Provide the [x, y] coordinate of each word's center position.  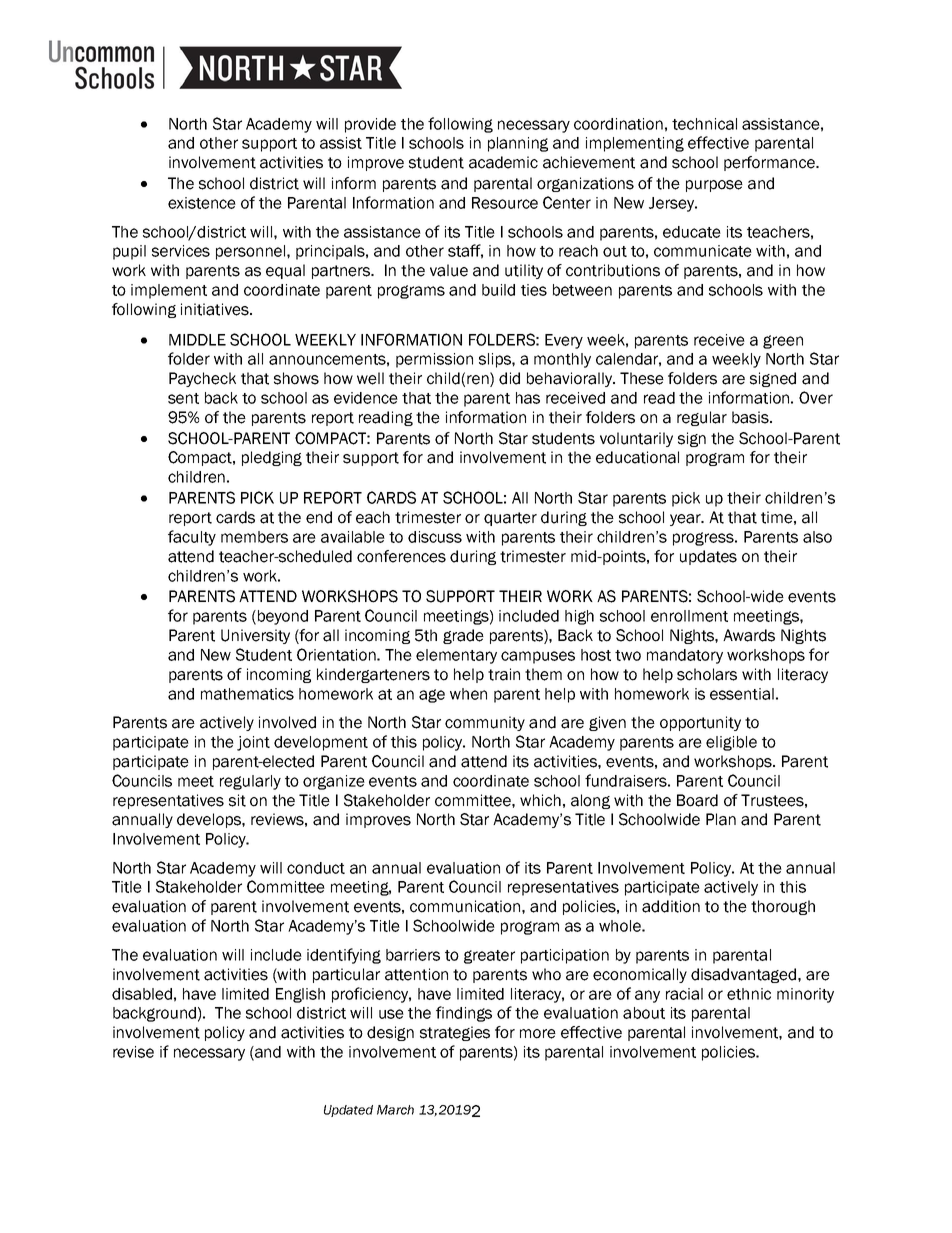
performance [770, 163]
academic [503, 162]
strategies [455, 1033]
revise [133, 1052]
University [255, 636]
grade [463, 636]
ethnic [749, 994]
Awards [749, 635]
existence [202, 203]
